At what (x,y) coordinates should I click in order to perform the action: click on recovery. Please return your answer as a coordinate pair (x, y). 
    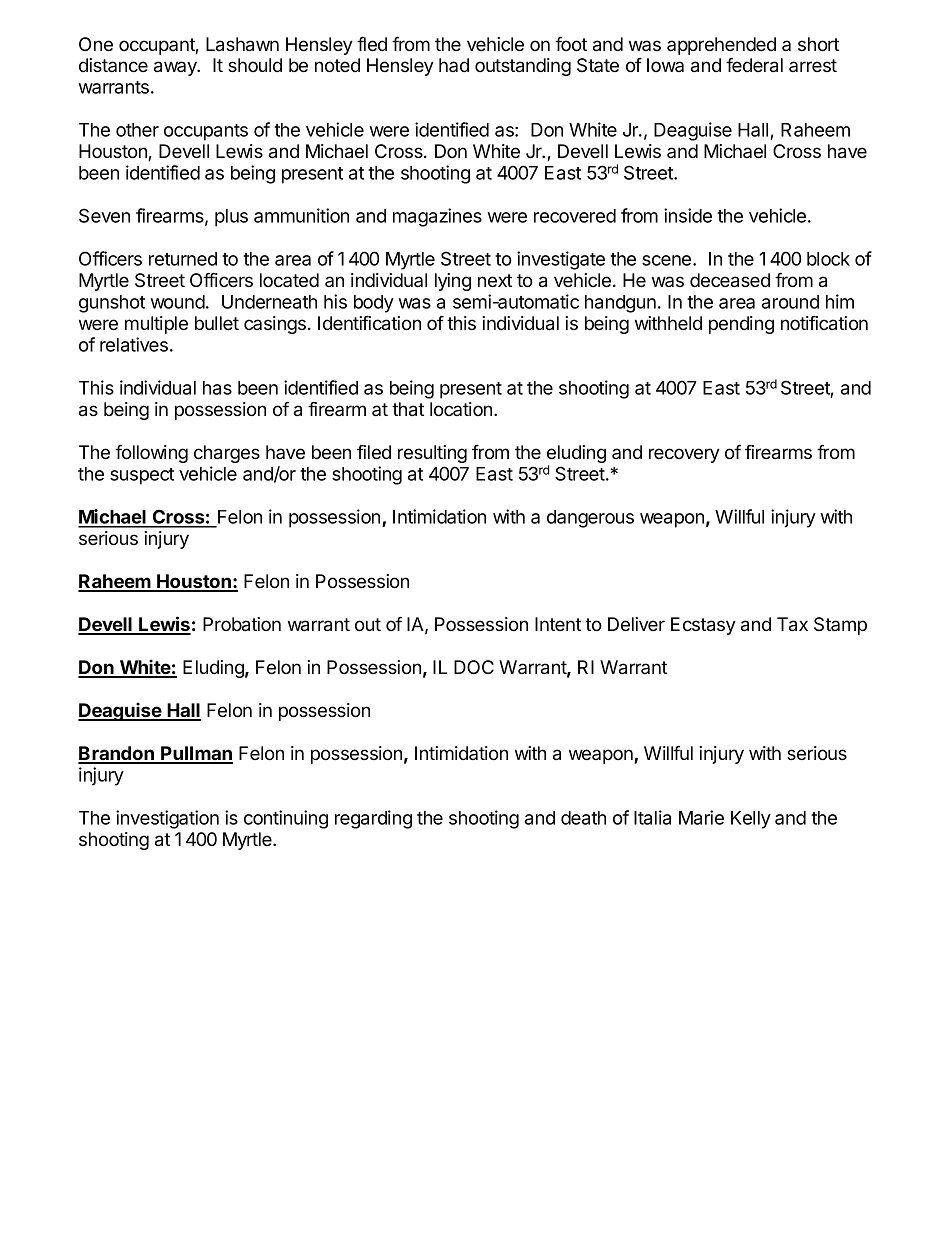
    Looking at the image, I should click on (684, 455).
